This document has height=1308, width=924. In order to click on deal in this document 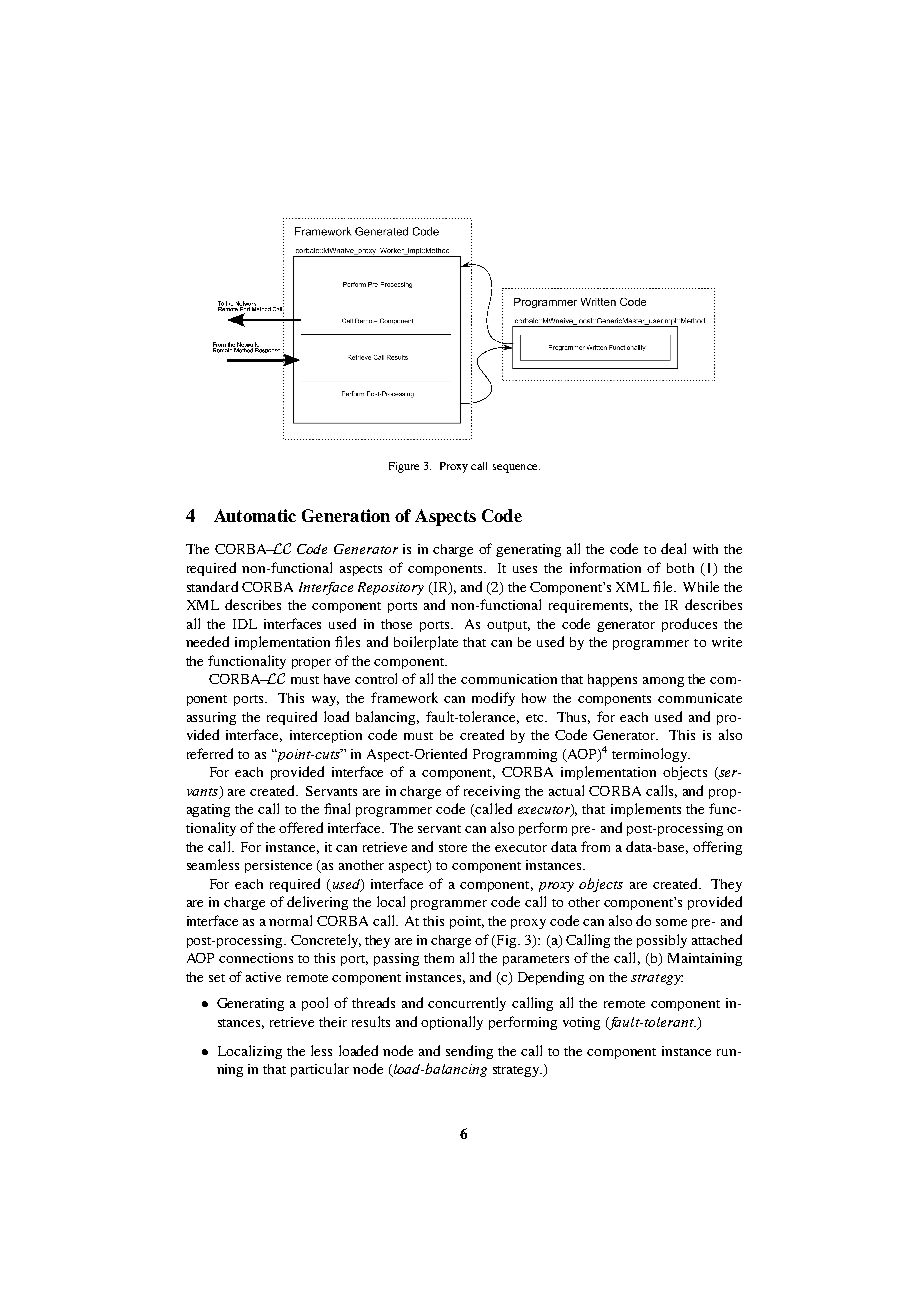, I will do `click(673, 548)`.
